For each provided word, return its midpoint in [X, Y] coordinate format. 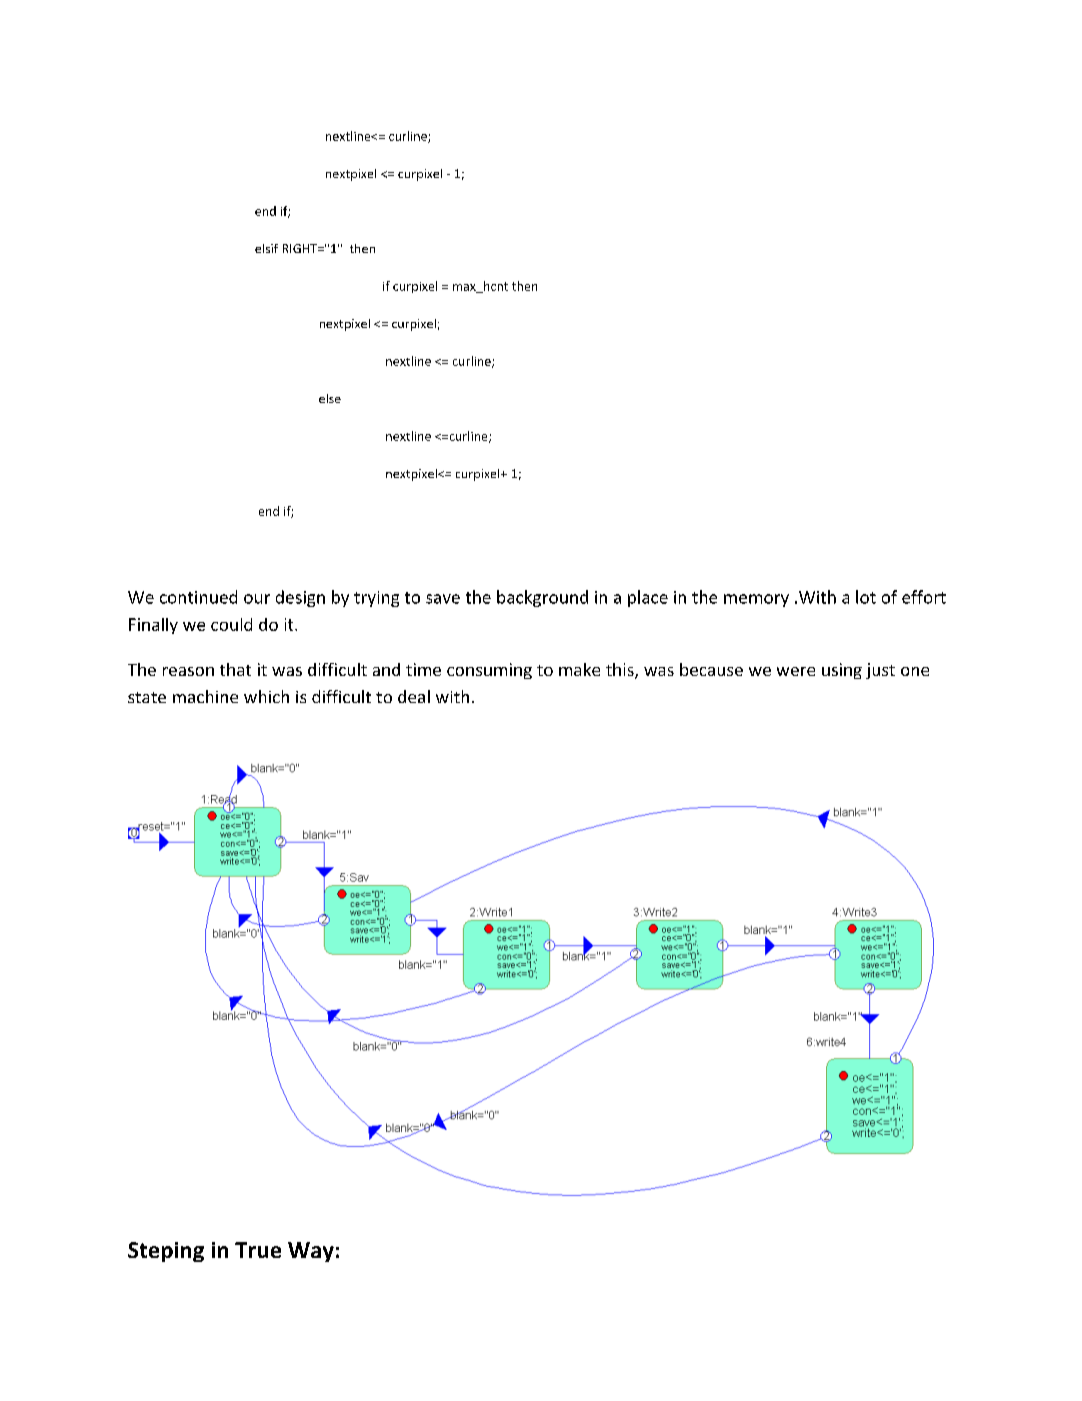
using [842, 671]
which [266, 696]
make [579, 669]
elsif [266, 248]
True [258, 1250]
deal [414, 696]
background [542, 598]
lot [866, 597]
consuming [489, 671]
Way [311, 1252]
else [330, 398]
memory [756, 600]
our [257, 599]
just [880, 671]
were [796, 671]
